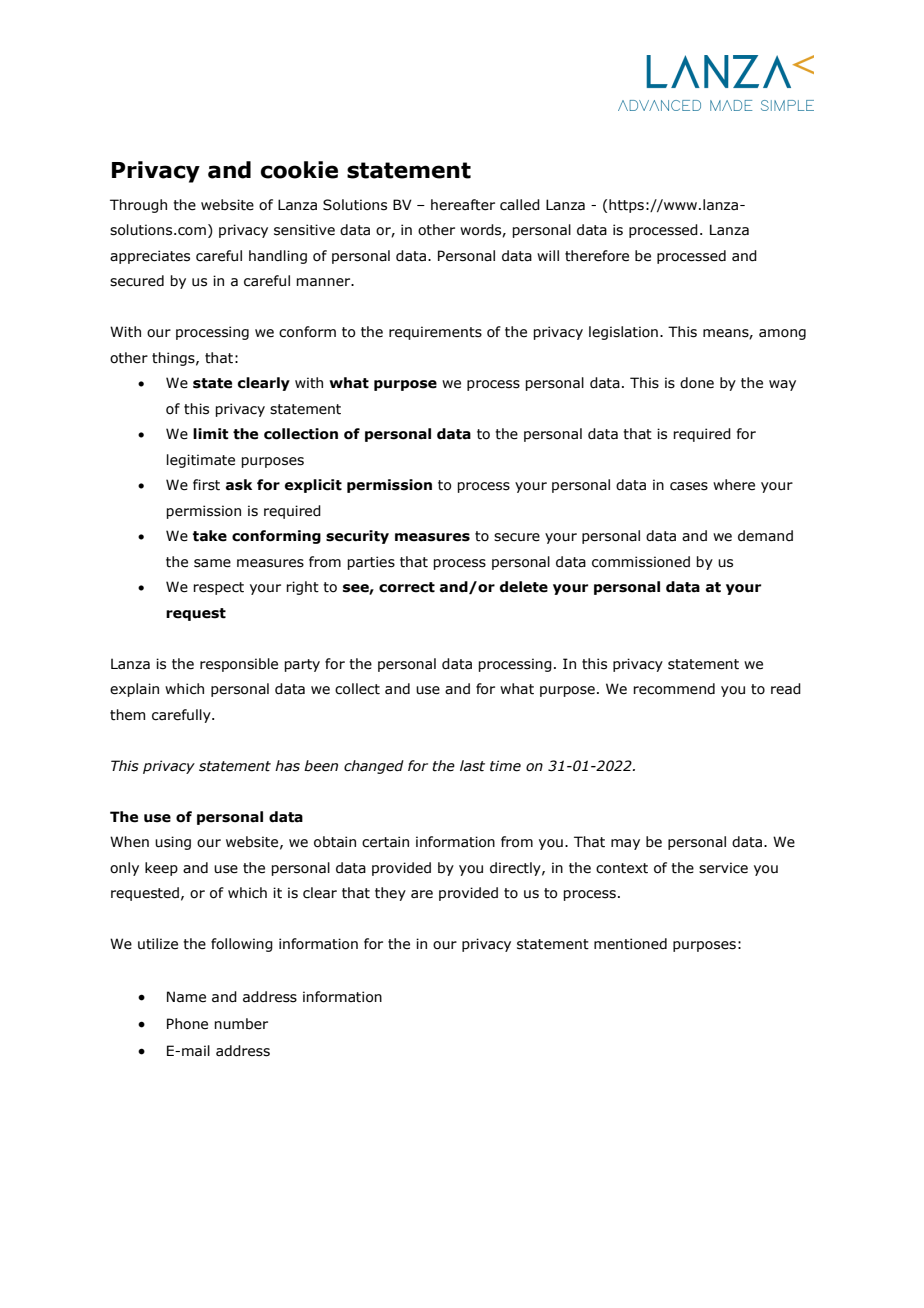 Image resolution: width=924 pixels, height=1308 pixels. Describe the element at coordinates (201, 461) in the image. I see `legitimate` at that location.
